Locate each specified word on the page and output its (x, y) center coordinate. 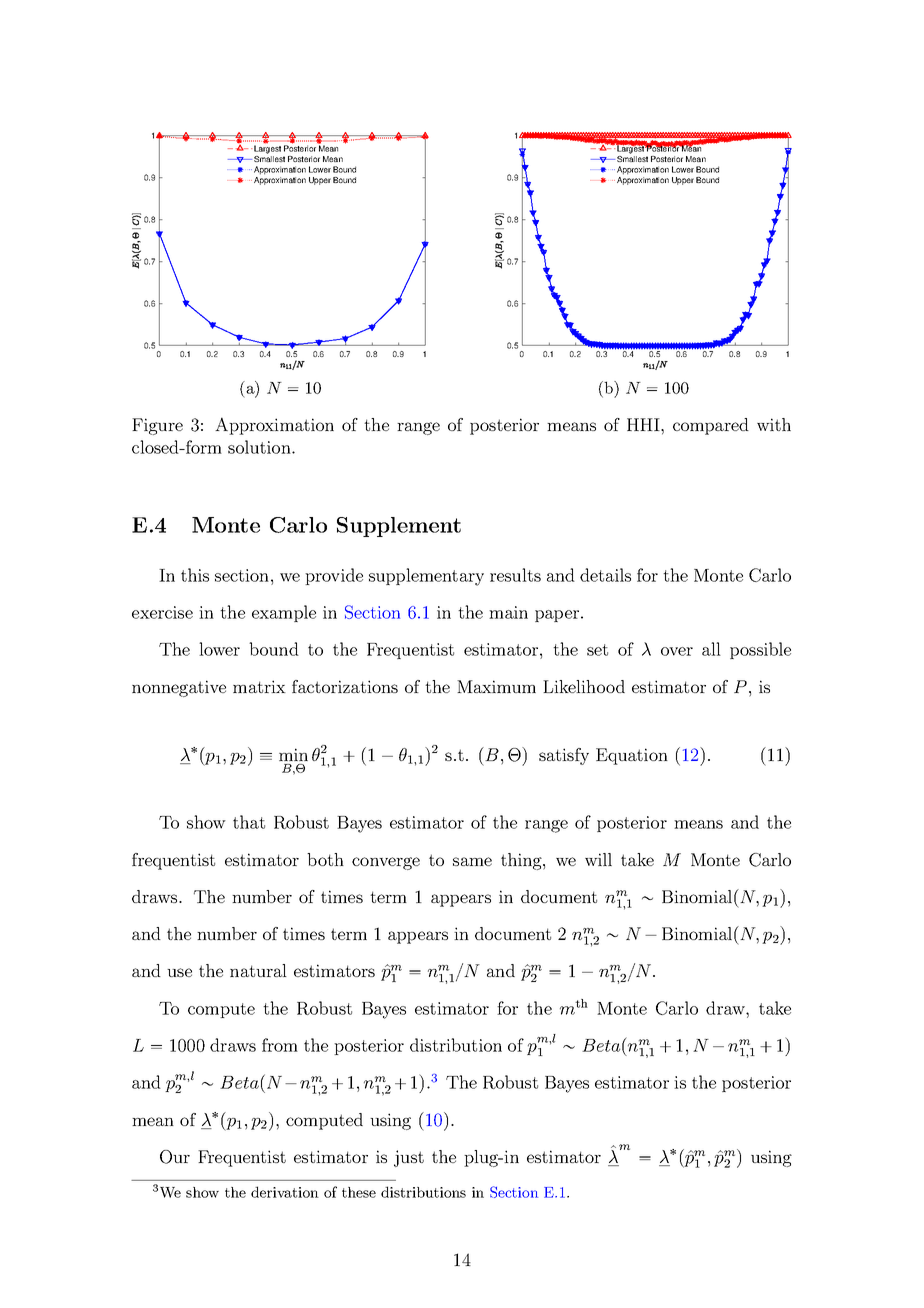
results (515, 575)
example (284, 613)
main (508, 612)
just (409, 1158)
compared (711, 426)
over (677, 651)
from (280, 1045)
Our (175, 1157)
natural (258, 970)
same (472, 861)
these (359, 1192)
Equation (632, 756)
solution (260, 447)
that (249, 822)
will (598, 859)
